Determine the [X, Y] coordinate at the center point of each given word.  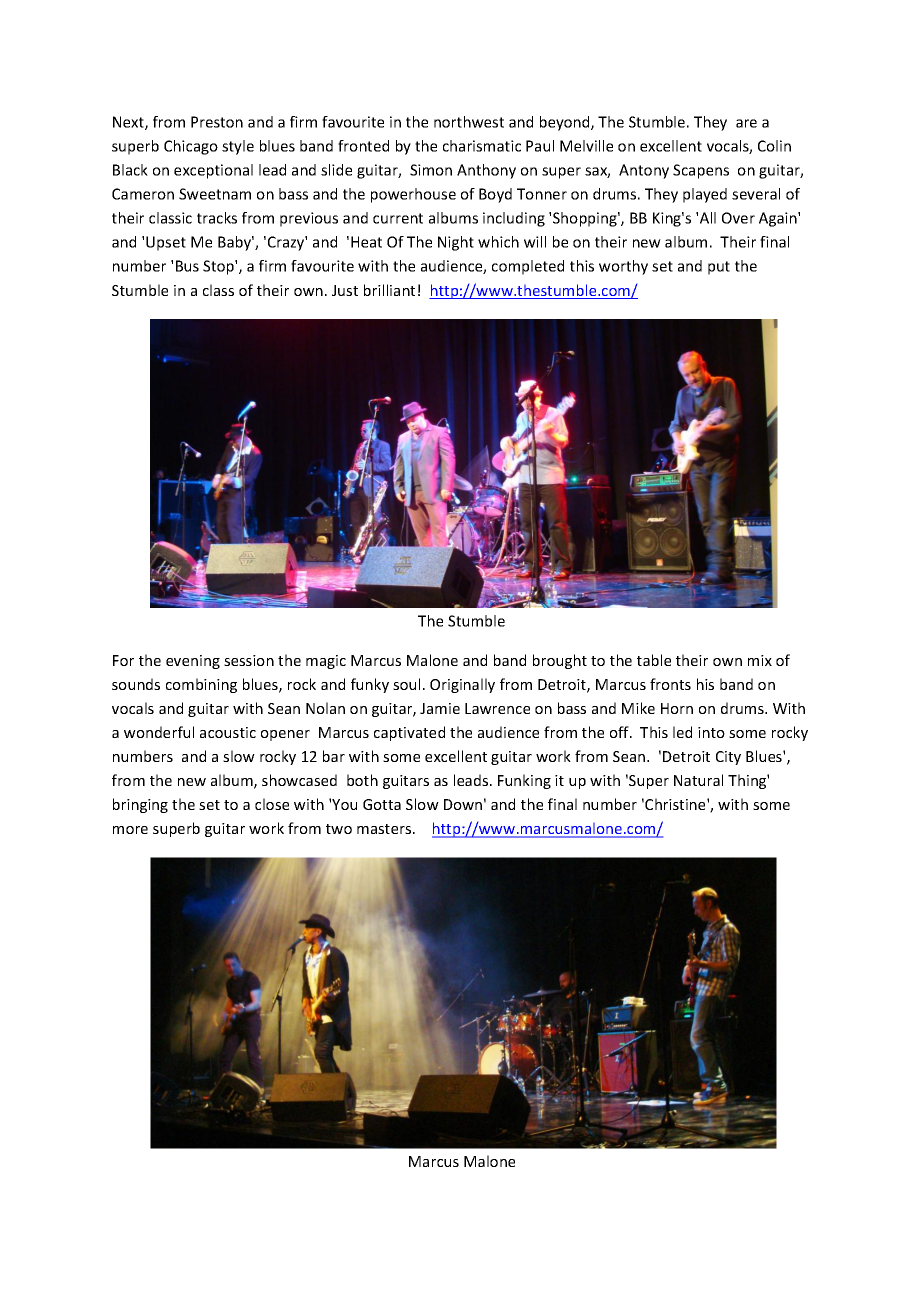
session [249, 660]
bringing [140, 805]
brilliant [389, 290]
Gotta [382, 804]
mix [760, 660]
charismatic [482, 146]
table [654, 660]
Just [345, 290]
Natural [698, 780]
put [719, 268]
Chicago [191, 147]
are [746, 123]
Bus [187, 266]
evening [193, 662]
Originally [462, 685]
